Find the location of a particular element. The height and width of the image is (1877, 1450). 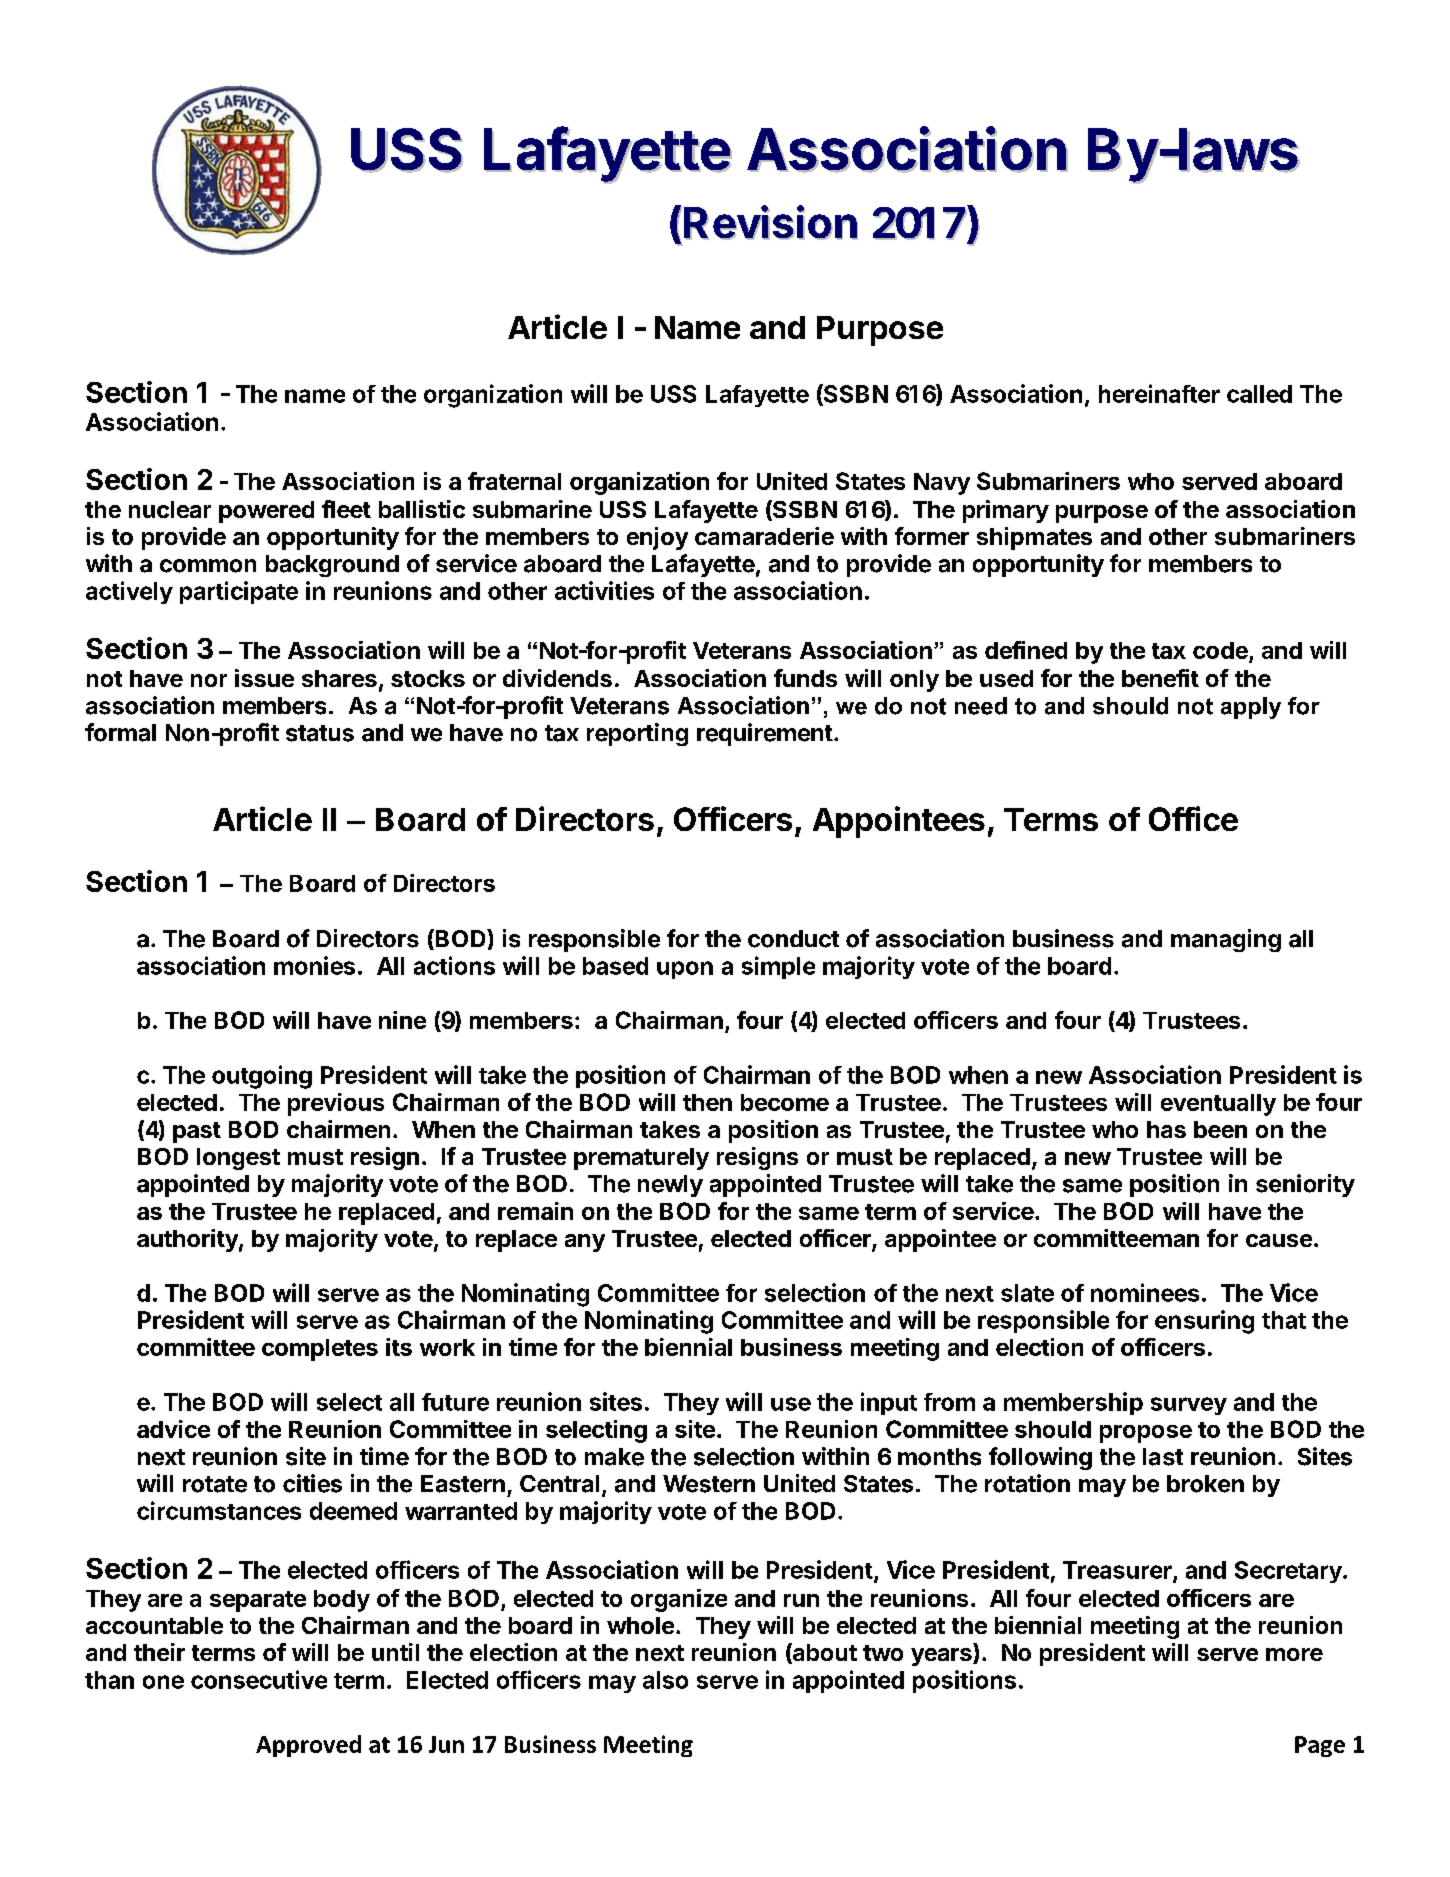

hereinafter is located at coordinates (1159, 393).
